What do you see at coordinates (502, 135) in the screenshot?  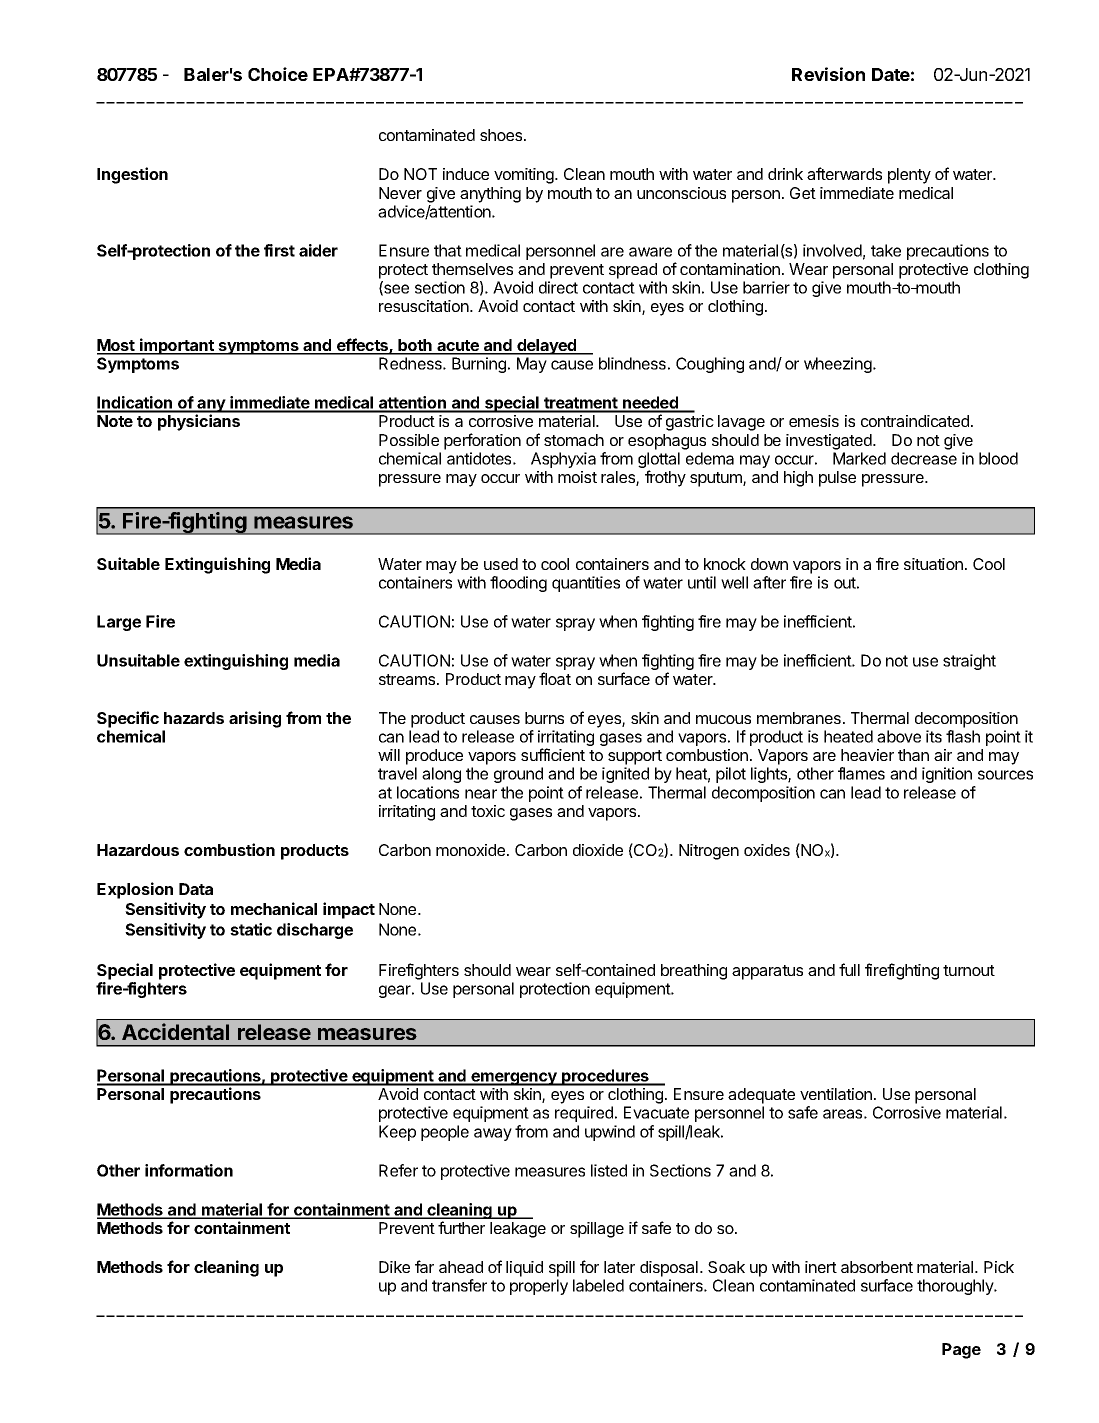 I see `shoes` at bounding box center [502, 135].
